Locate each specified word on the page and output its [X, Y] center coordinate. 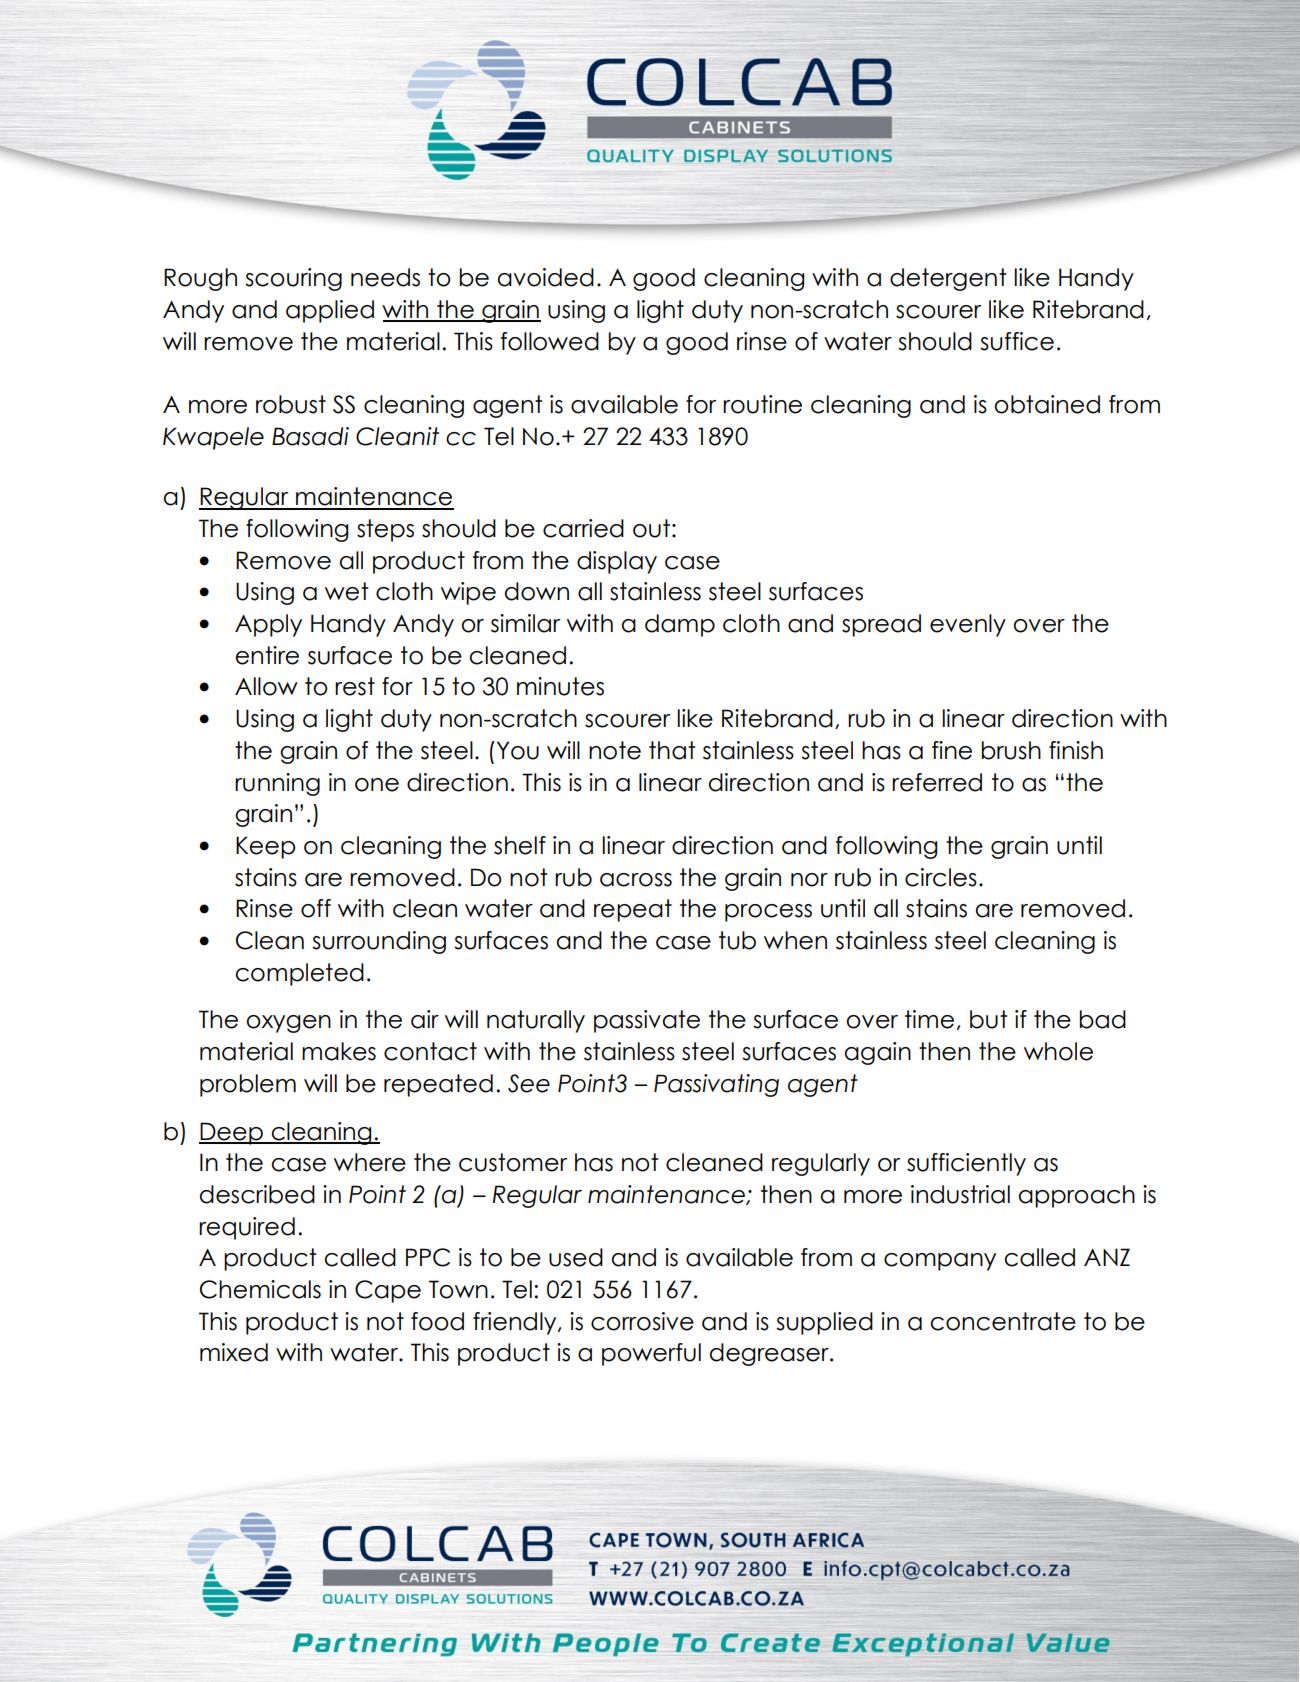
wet [347, 591]
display [617, 562]
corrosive [642, 1321]
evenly [968, 625]
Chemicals [260, 1289]
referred [937, 782]
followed [550, 341]
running [277, 784]
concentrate [1003, 1321]
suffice [1017, 341]
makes [339, 1051]
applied [330, 311]
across [636, 880]
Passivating [716, 1085]
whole [1058, 1051]
